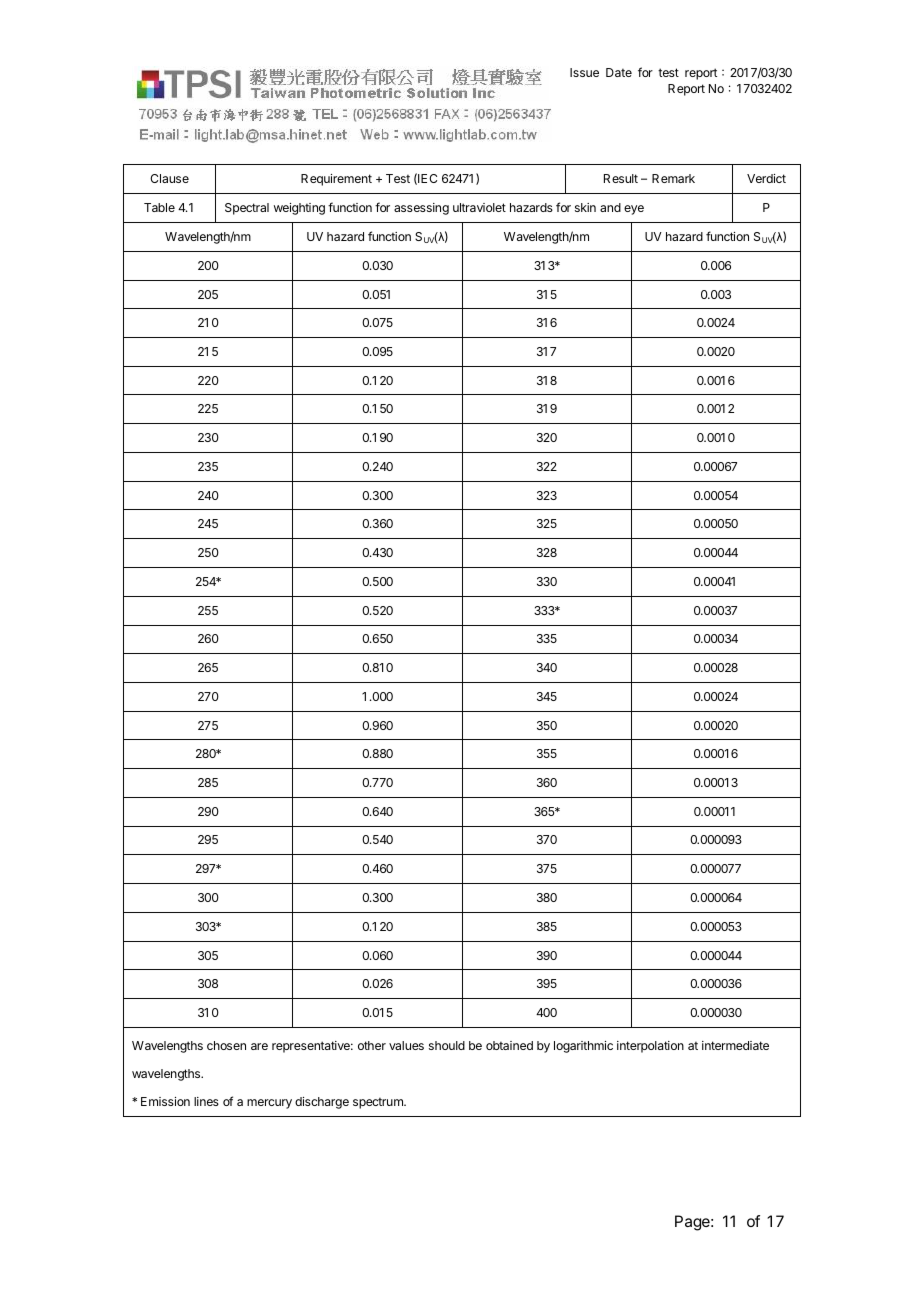 The width and height of the screenshot is (924, 1308). Describe the element at coordinates (619, 72) in the screenshot. I see `Date` at that location.
